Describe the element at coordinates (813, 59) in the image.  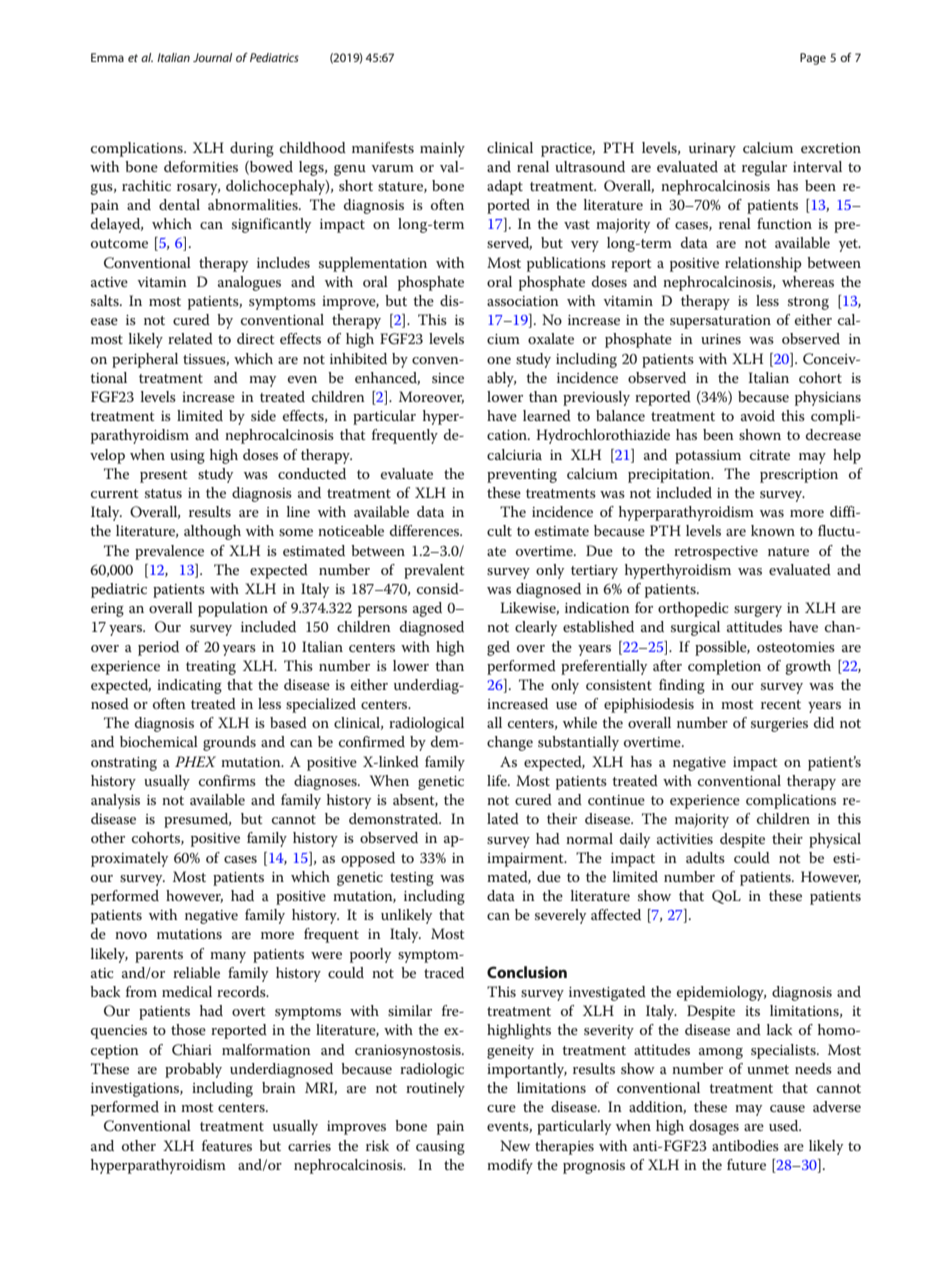
I see `Page` at that location.
